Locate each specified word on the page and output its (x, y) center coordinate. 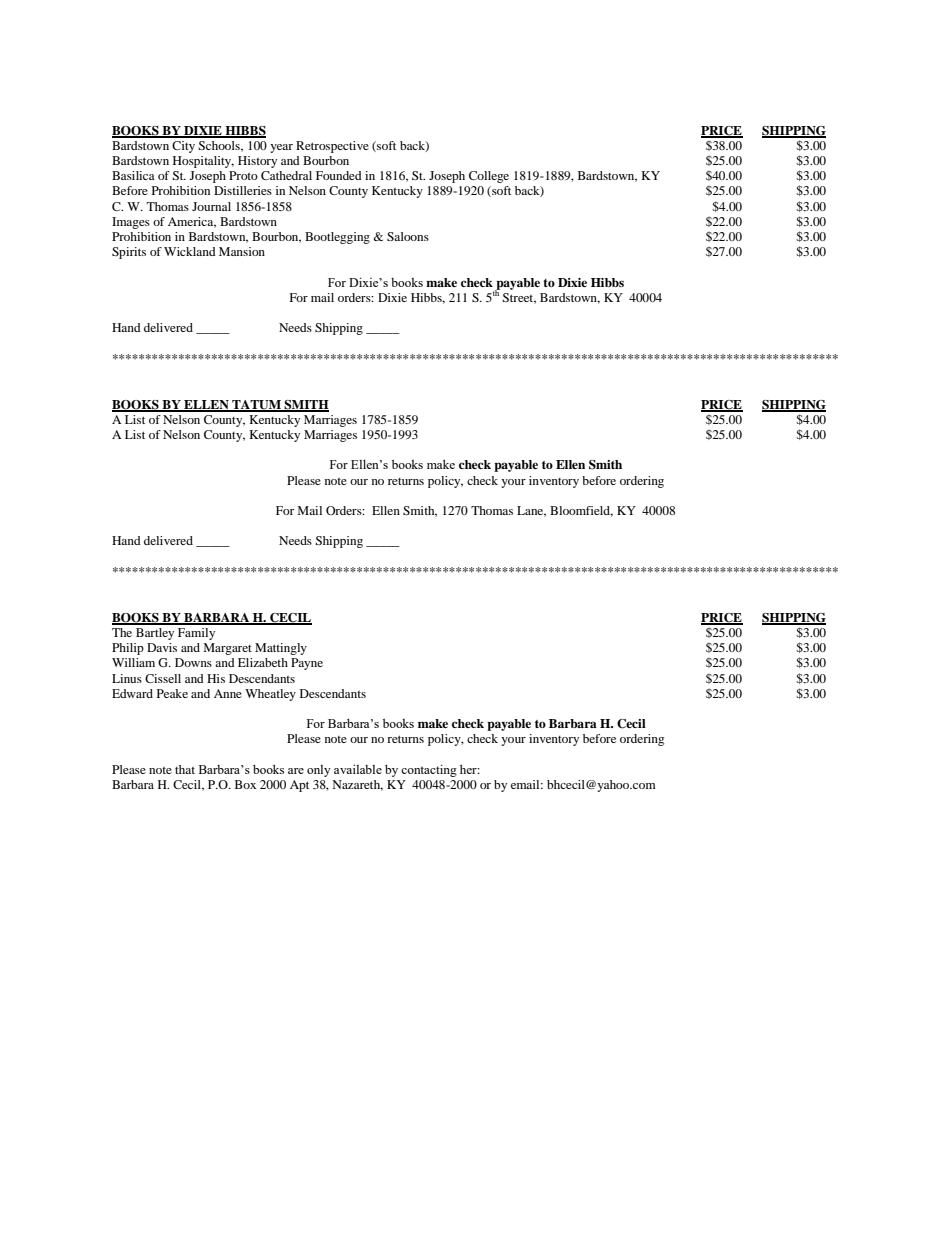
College (489, 177)
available (358, 769)
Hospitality (203, 162)
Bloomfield (581, 511)
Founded (339, 175)
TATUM (256, 405)
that (185, 769)
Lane (531, 511)
